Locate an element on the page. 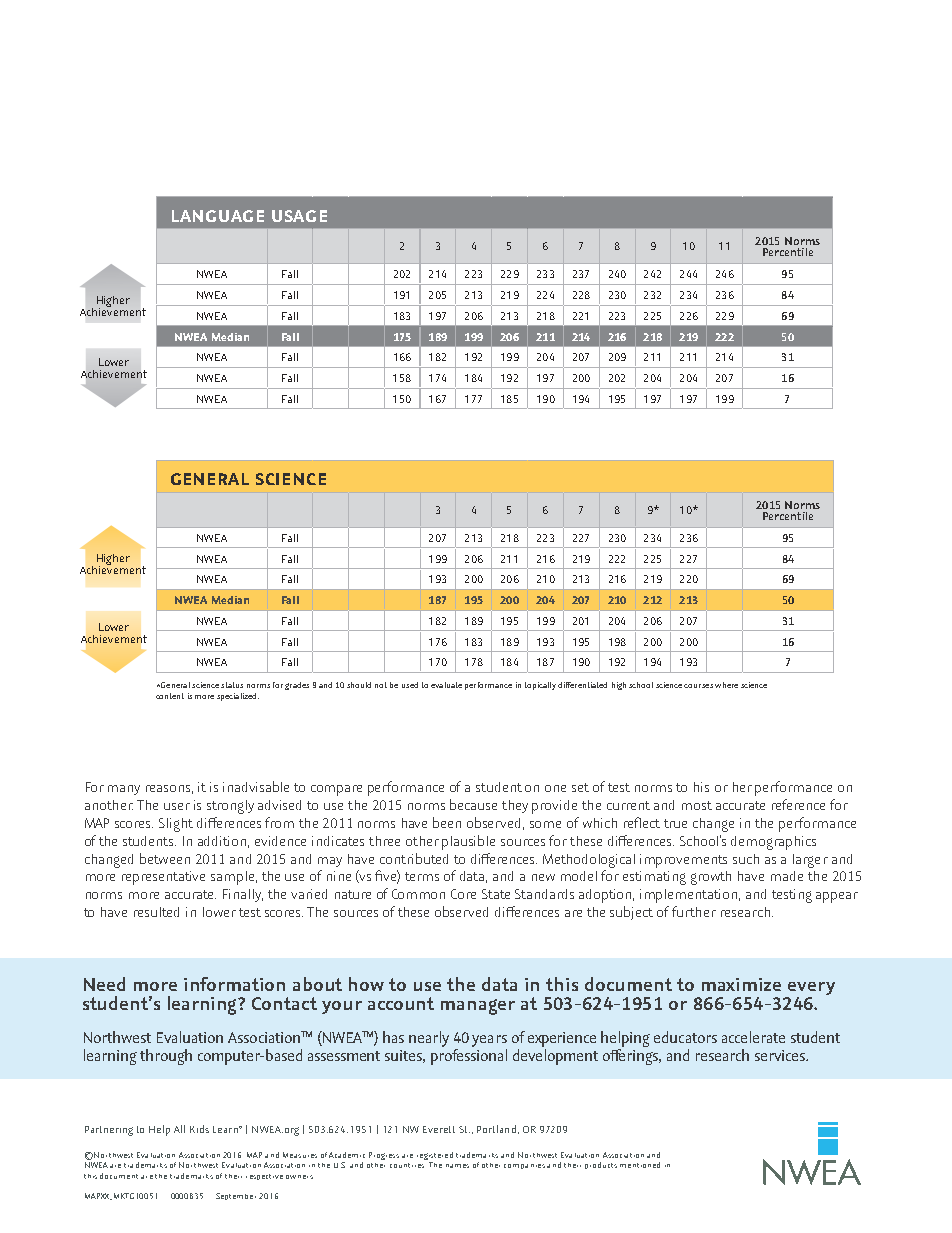 Image resolution: width=952 pixels, height=1233 pixels. content is located at coordinates (170, 696).
